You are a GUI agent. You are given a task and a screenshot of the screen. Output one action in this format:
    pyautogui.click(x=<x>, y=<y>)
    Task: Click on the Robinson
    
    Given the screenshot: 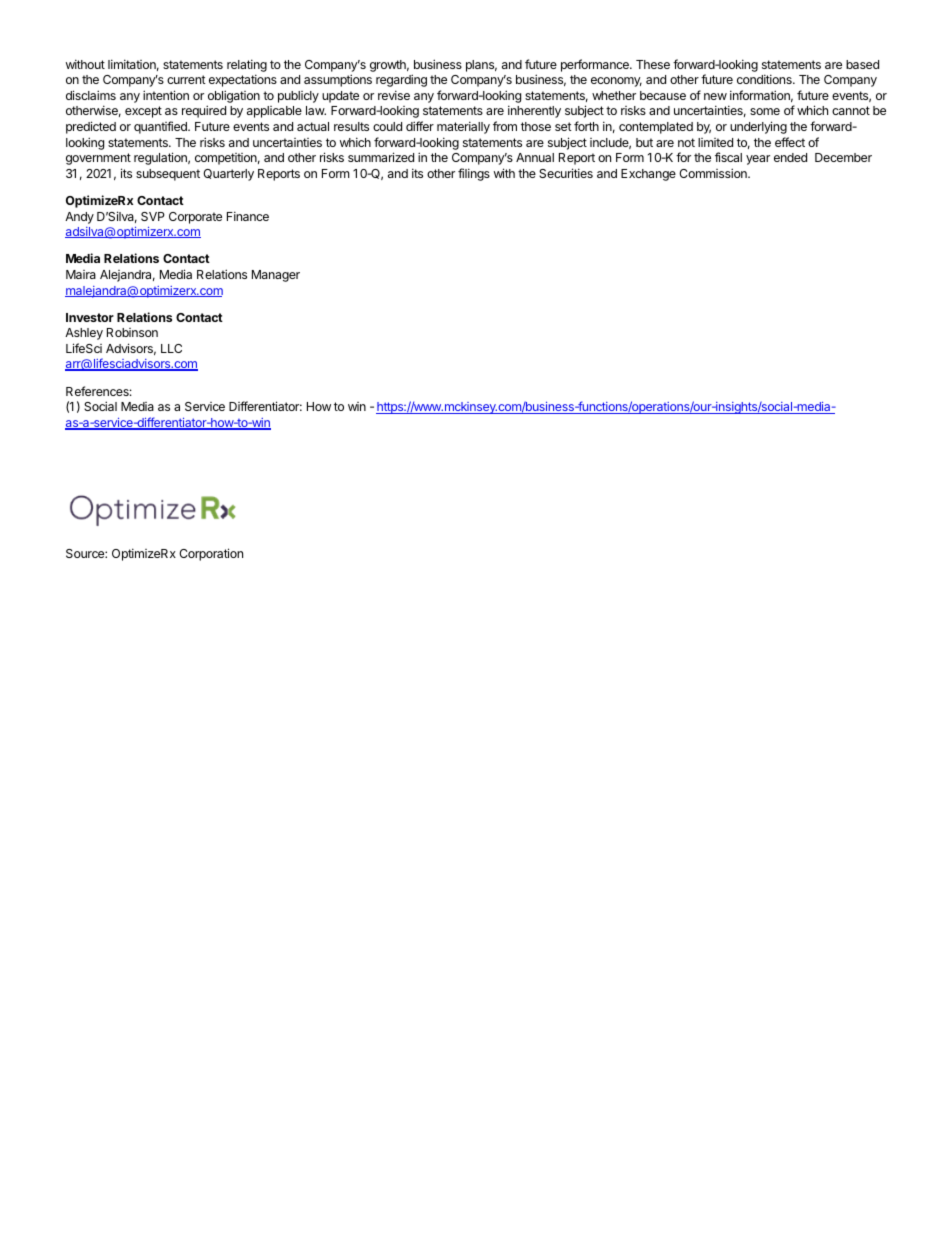 What is the action you would take?
    pyautogui.click(x=132, y=332)
